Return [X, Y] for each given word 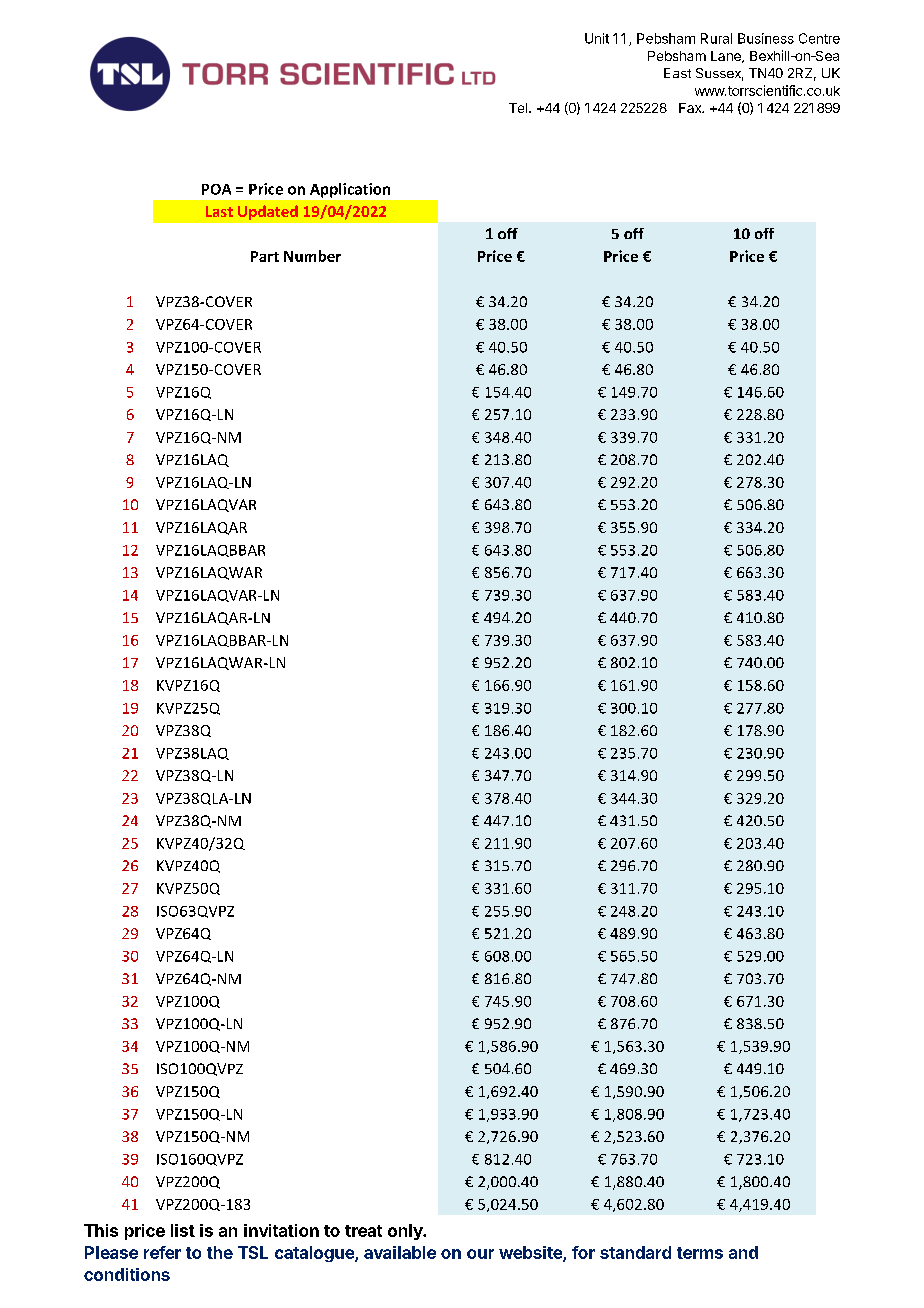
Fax [691, 108]
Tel [518, 108]
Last [219, 211]
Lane [727, 57]
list [183, 1230]
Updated [268, 212]
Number [312, 256]
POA [216, 189]
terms [700, 1253]
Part [265, 256]
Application [350, 190]
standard [635, 1252]
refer [162, 1252]
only [406, 1232]
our [480, 1254]
